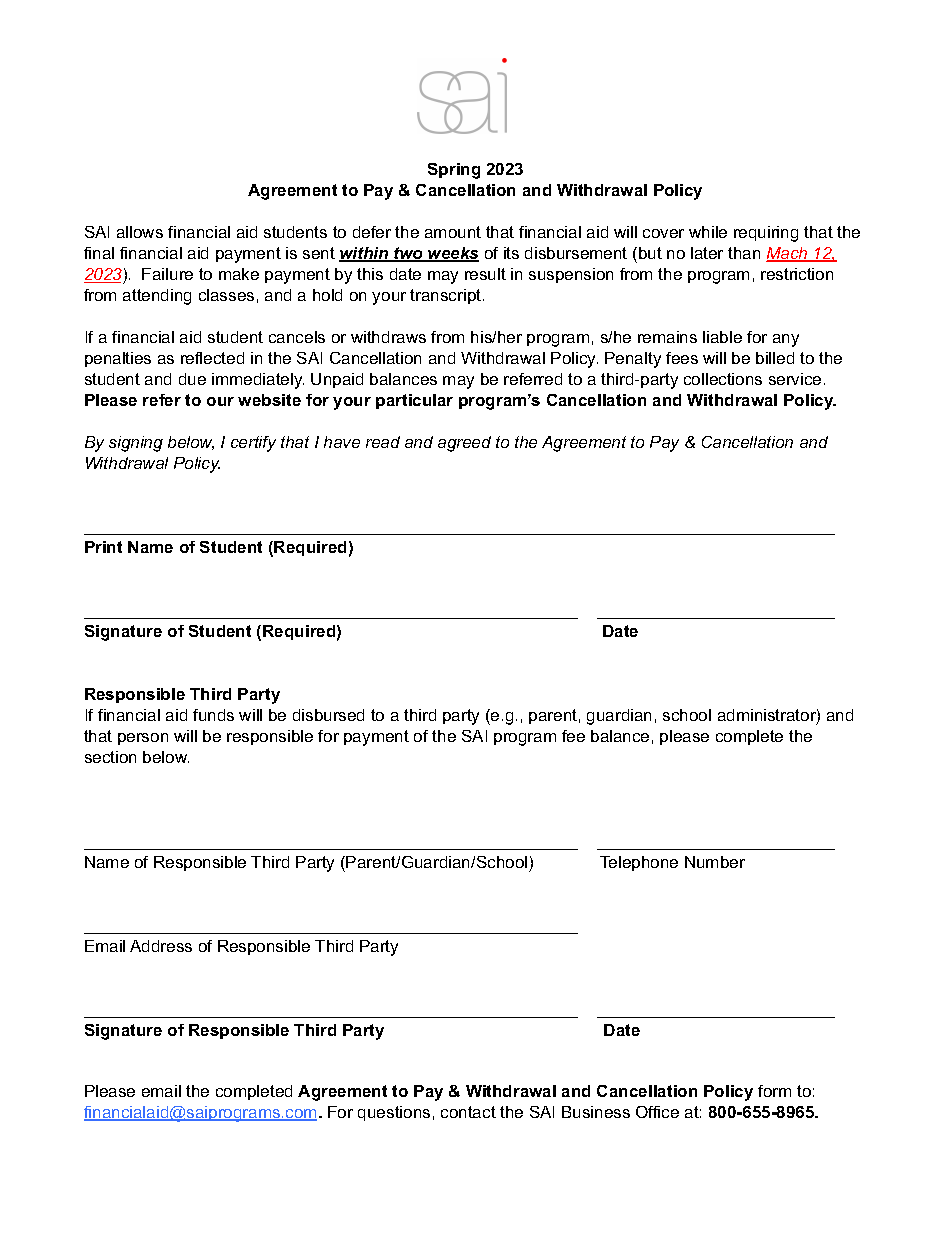  I want to click on funds, so click(213, 715).
